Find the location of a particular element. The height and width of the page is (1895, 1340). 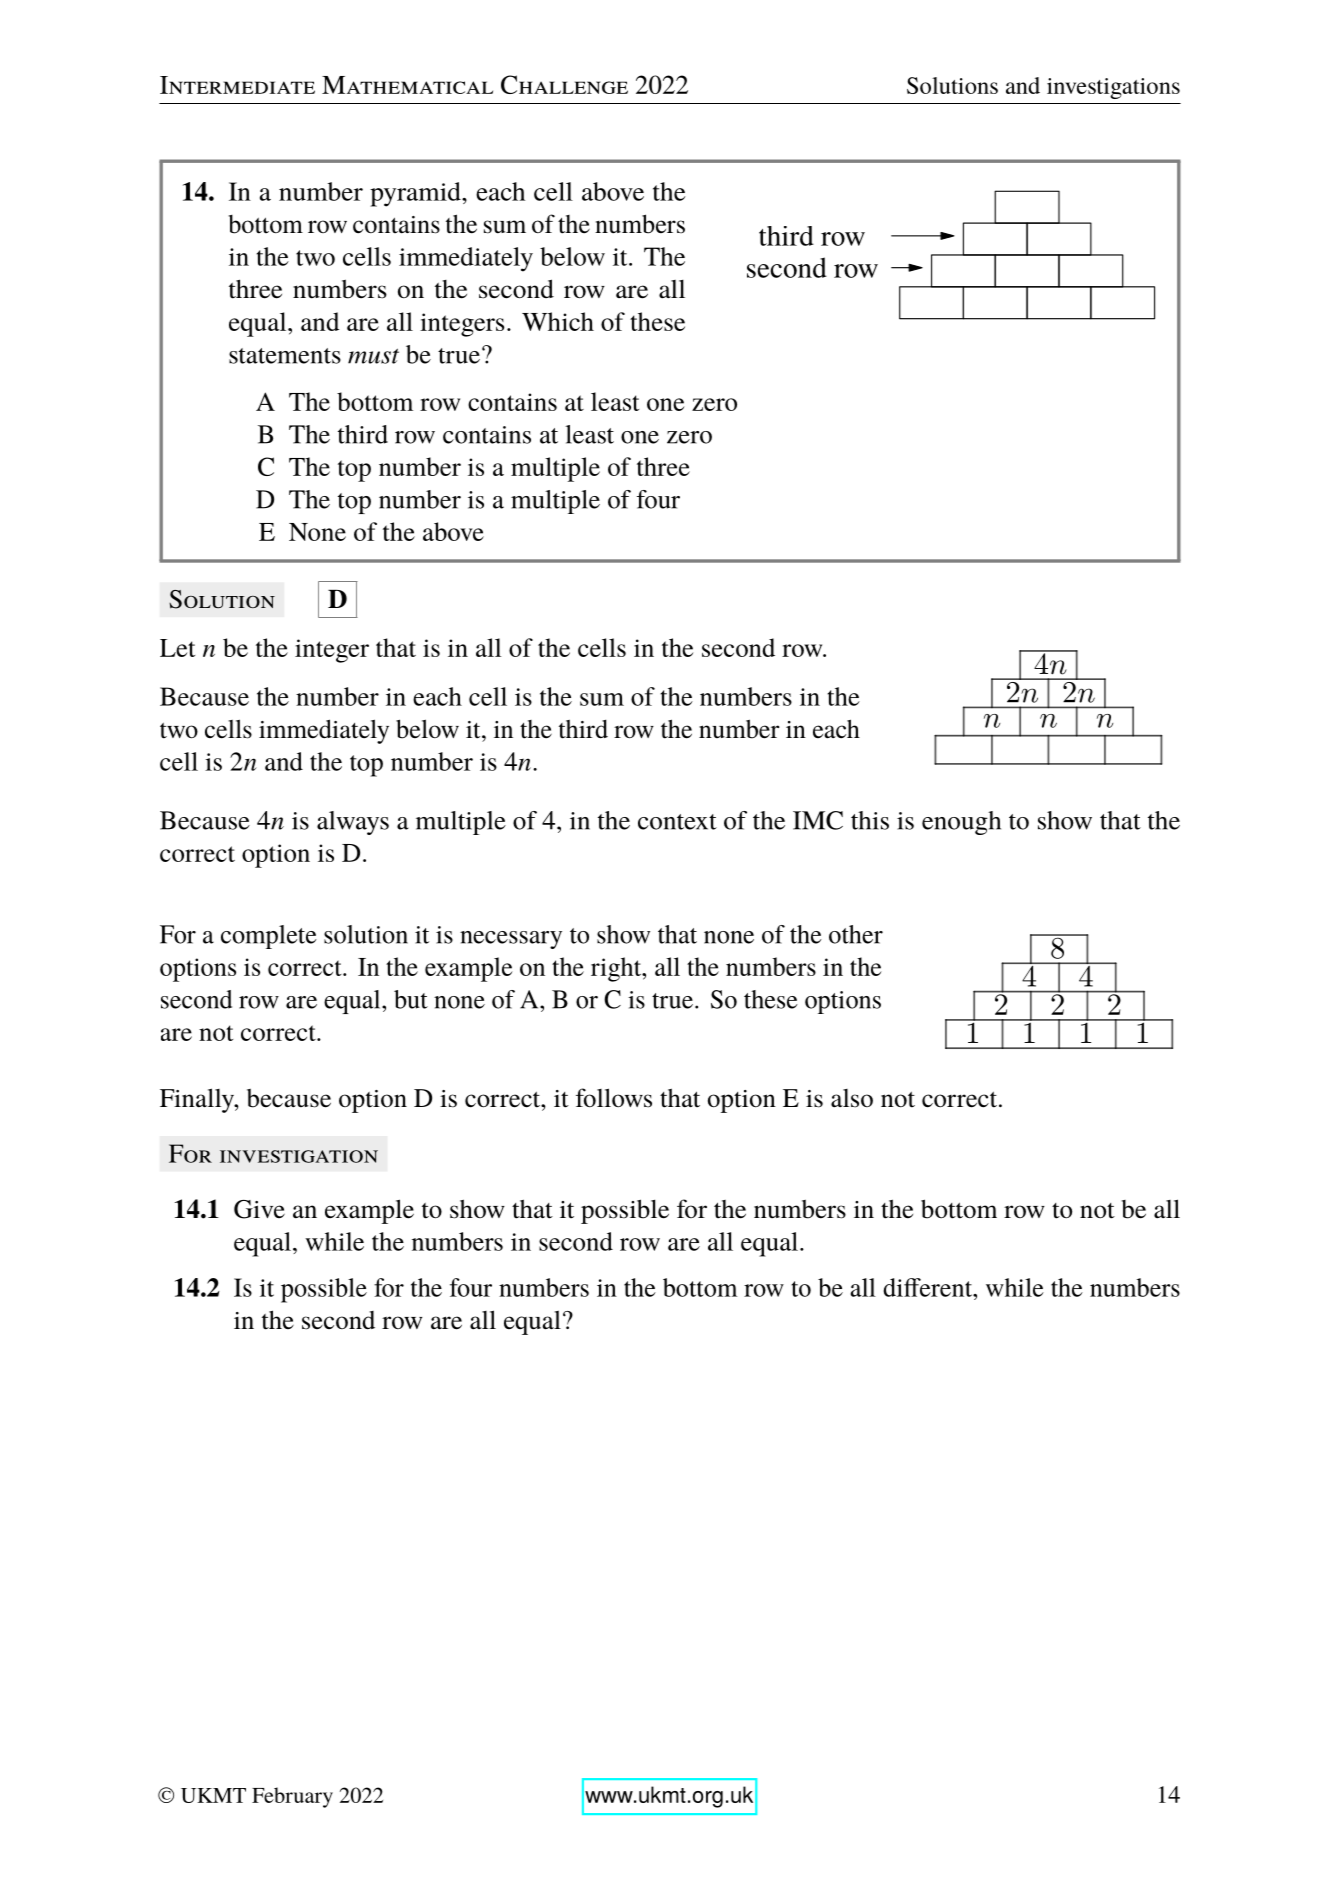

context is located at coordinates (677, 822).
